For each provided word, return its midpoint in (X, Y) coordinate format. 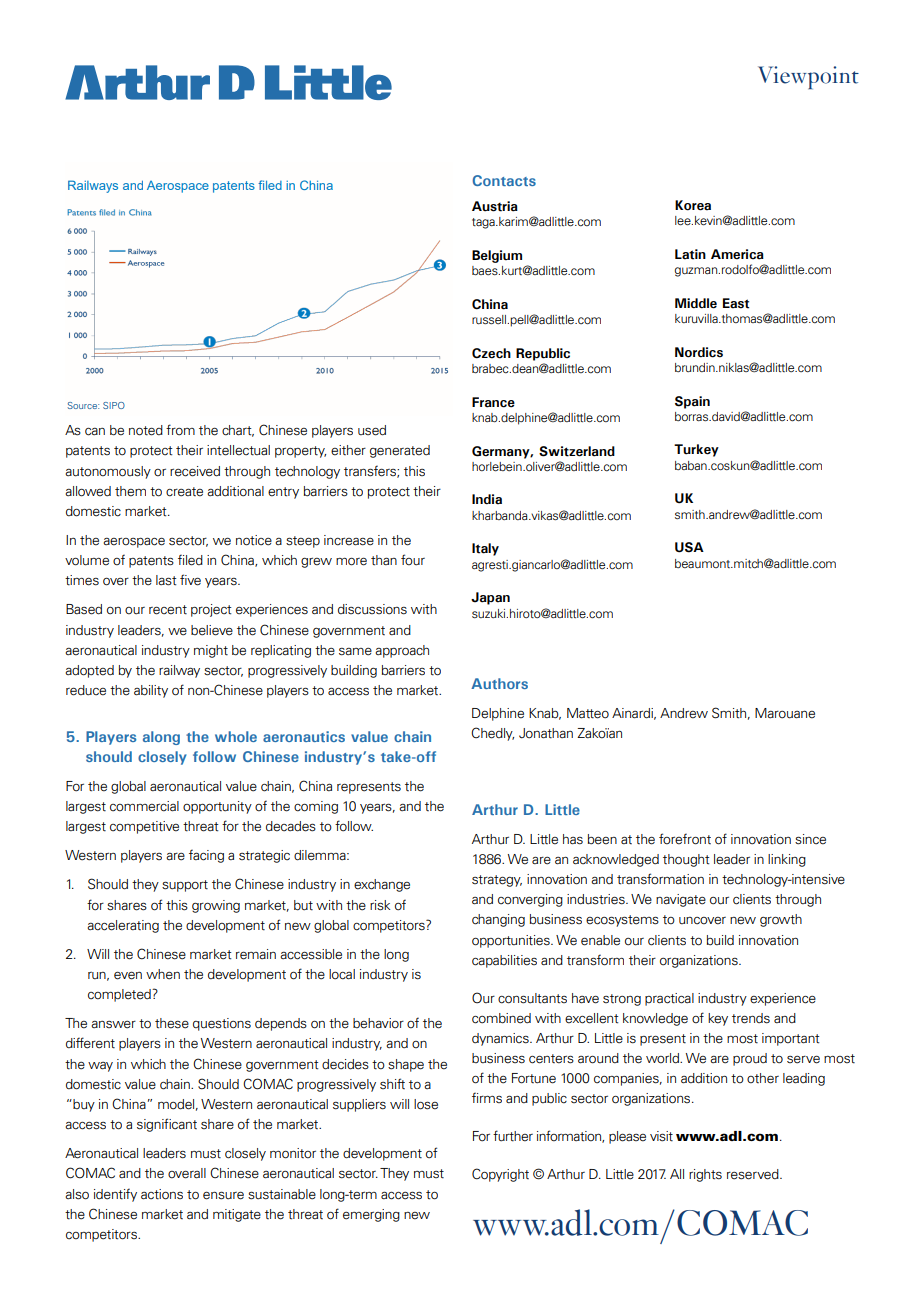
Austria (495, 206)
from (180, 430)
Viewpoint (808, 78)
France (493, 402)
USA (689, 547)
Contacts (504, 180)
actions (162, 1194)
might (211, 651)
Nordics (699, 352)
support (185, 886)
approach (402, 651)
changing (498, 920)
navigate (681, 900)
